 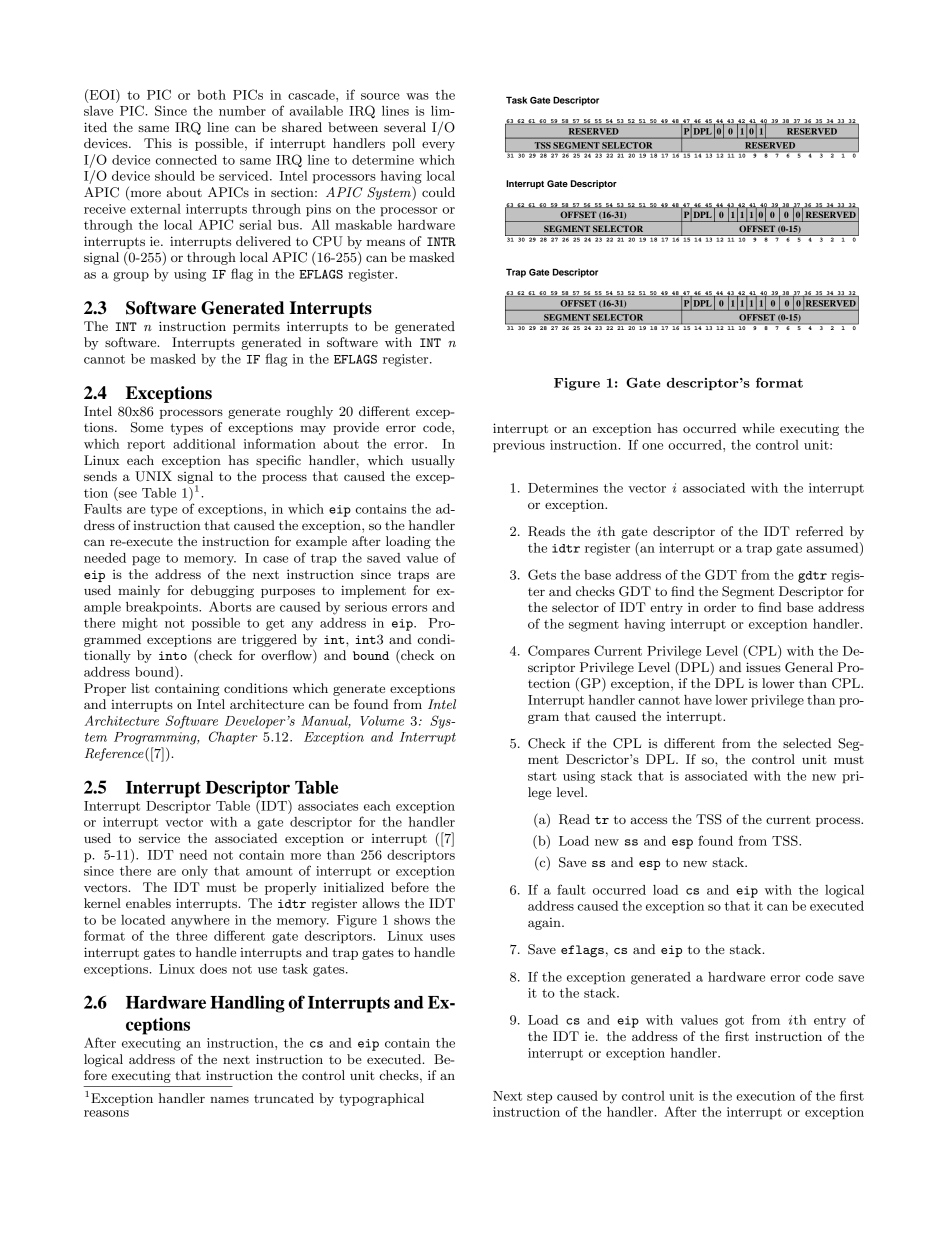 What do you see at coordinates (542, 574) in the screenshot?
I see `Gets` at bounding box center [542, 574].
